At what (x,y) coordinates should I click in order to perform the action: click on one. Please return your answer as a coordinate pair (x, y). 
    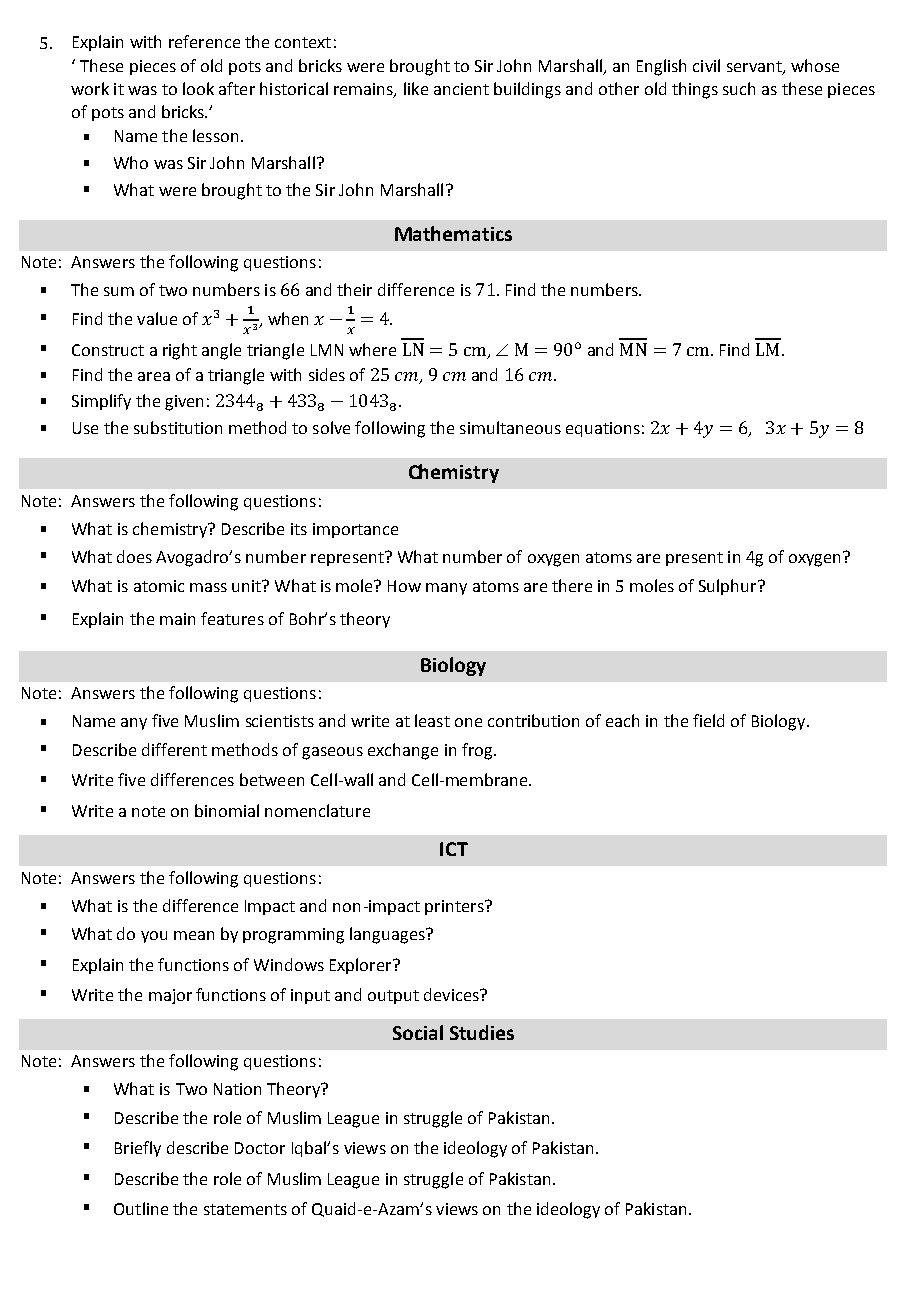
    Looking at the image, I should click on (468, 722).
